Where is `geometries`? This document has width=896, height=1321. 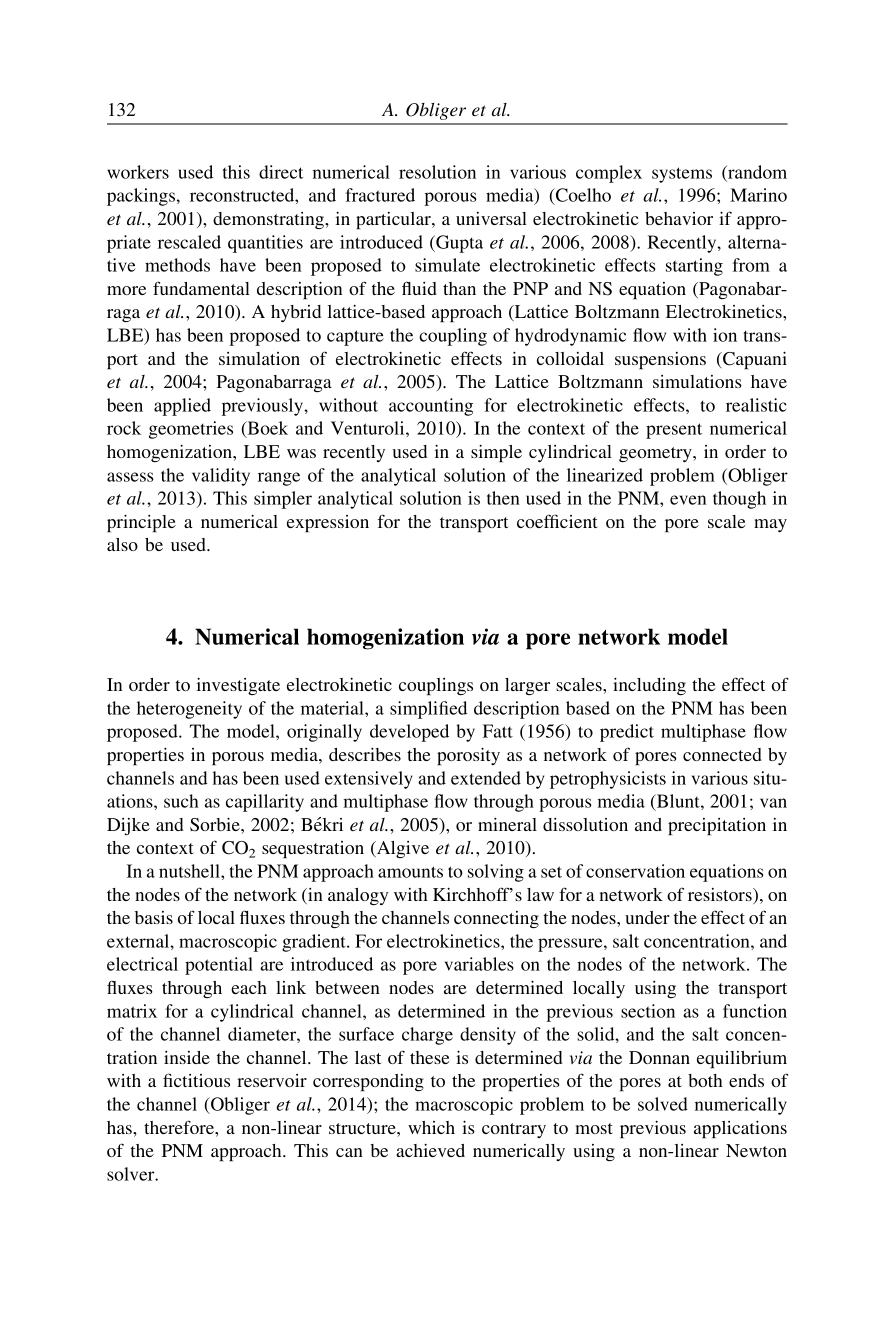
geometries is located at coordinates (191, 430).
